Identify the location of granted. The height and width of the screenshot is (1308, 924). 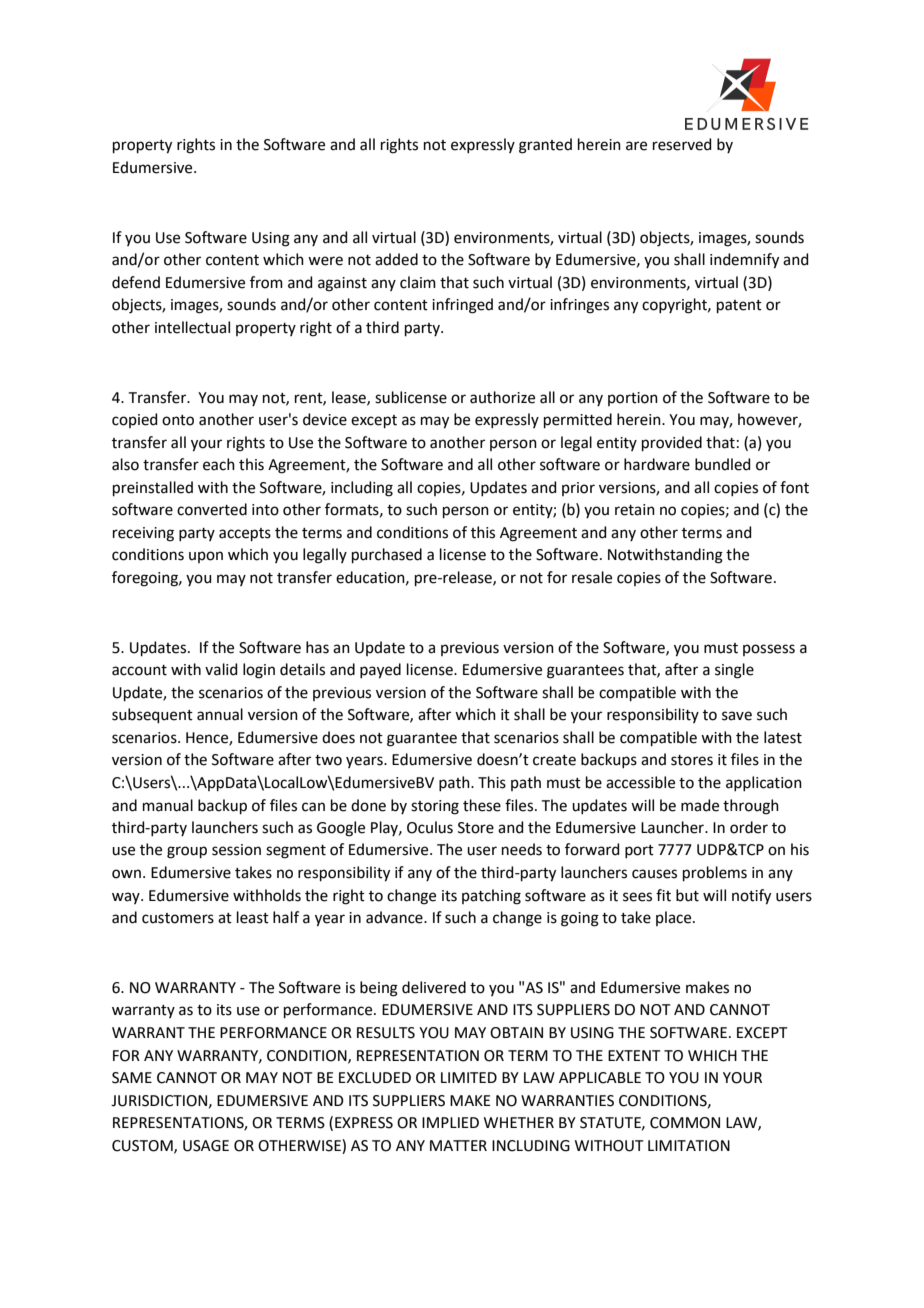
(545, 146).
